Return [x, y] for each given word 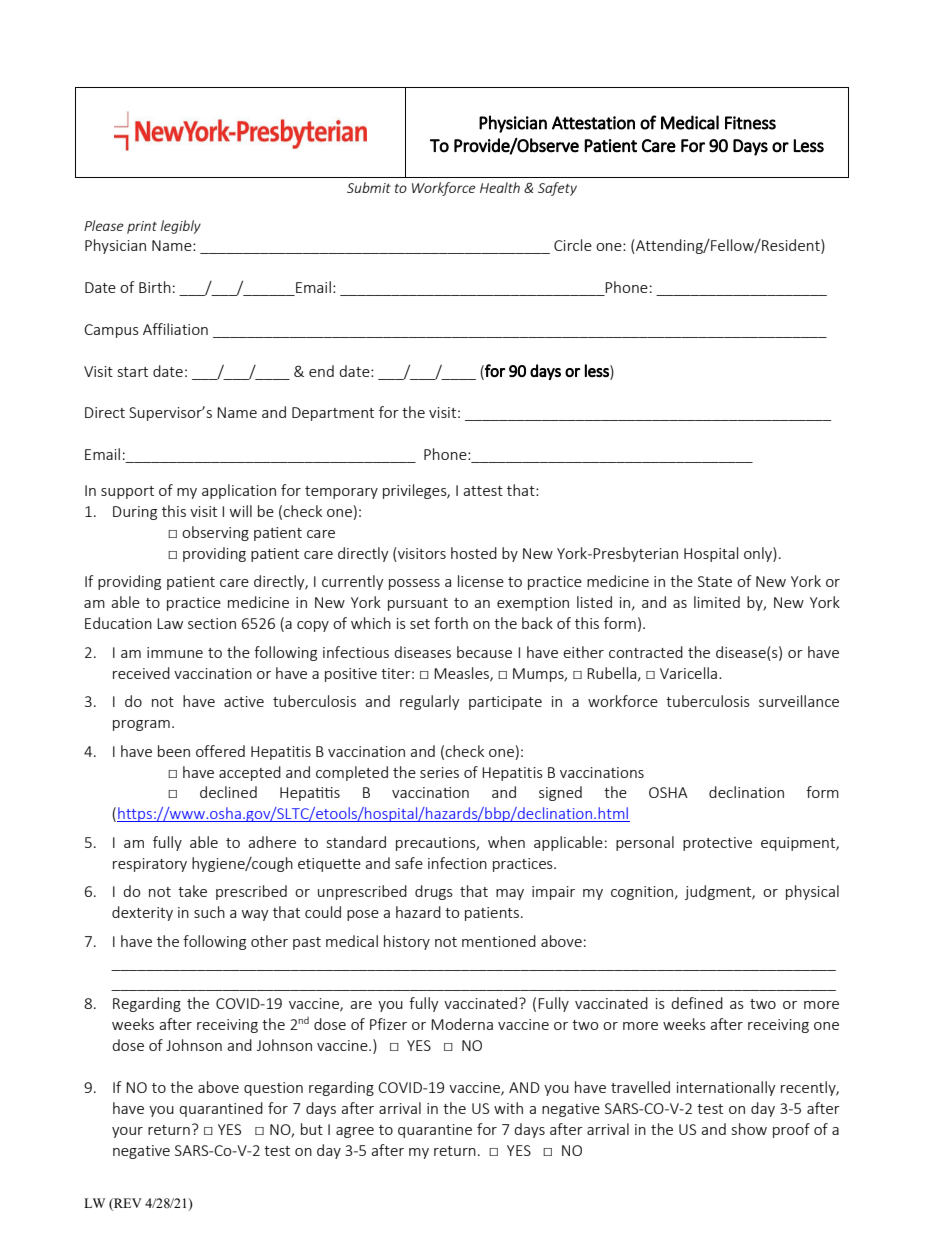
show [749, 1129]
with [508, 1108]
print [142, 227]
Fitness [750, 123]
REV [127, 1203]
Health [500, 187]
